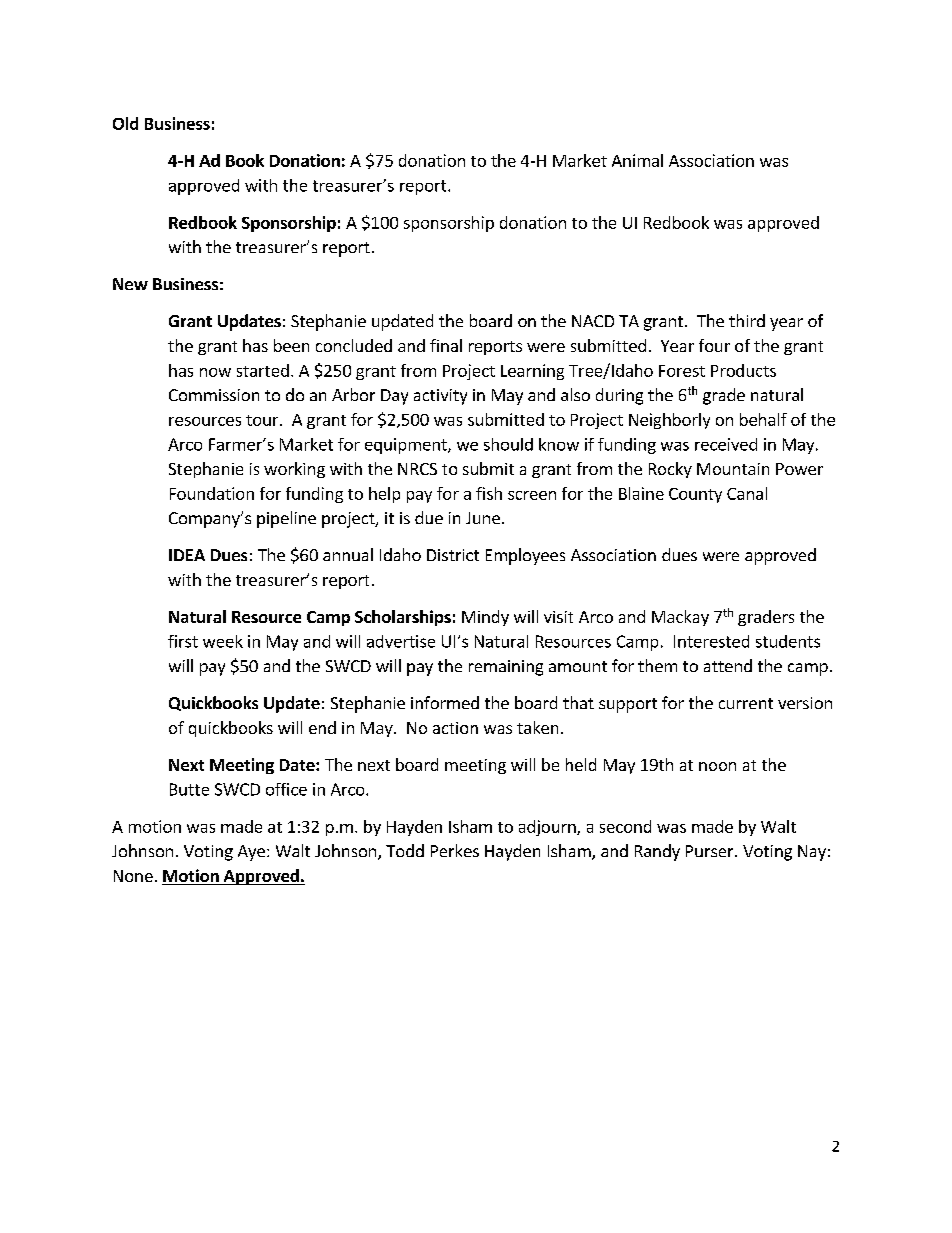  Describe the element at coordinates (214, 395) in the page. I see `Commission` at that location.
